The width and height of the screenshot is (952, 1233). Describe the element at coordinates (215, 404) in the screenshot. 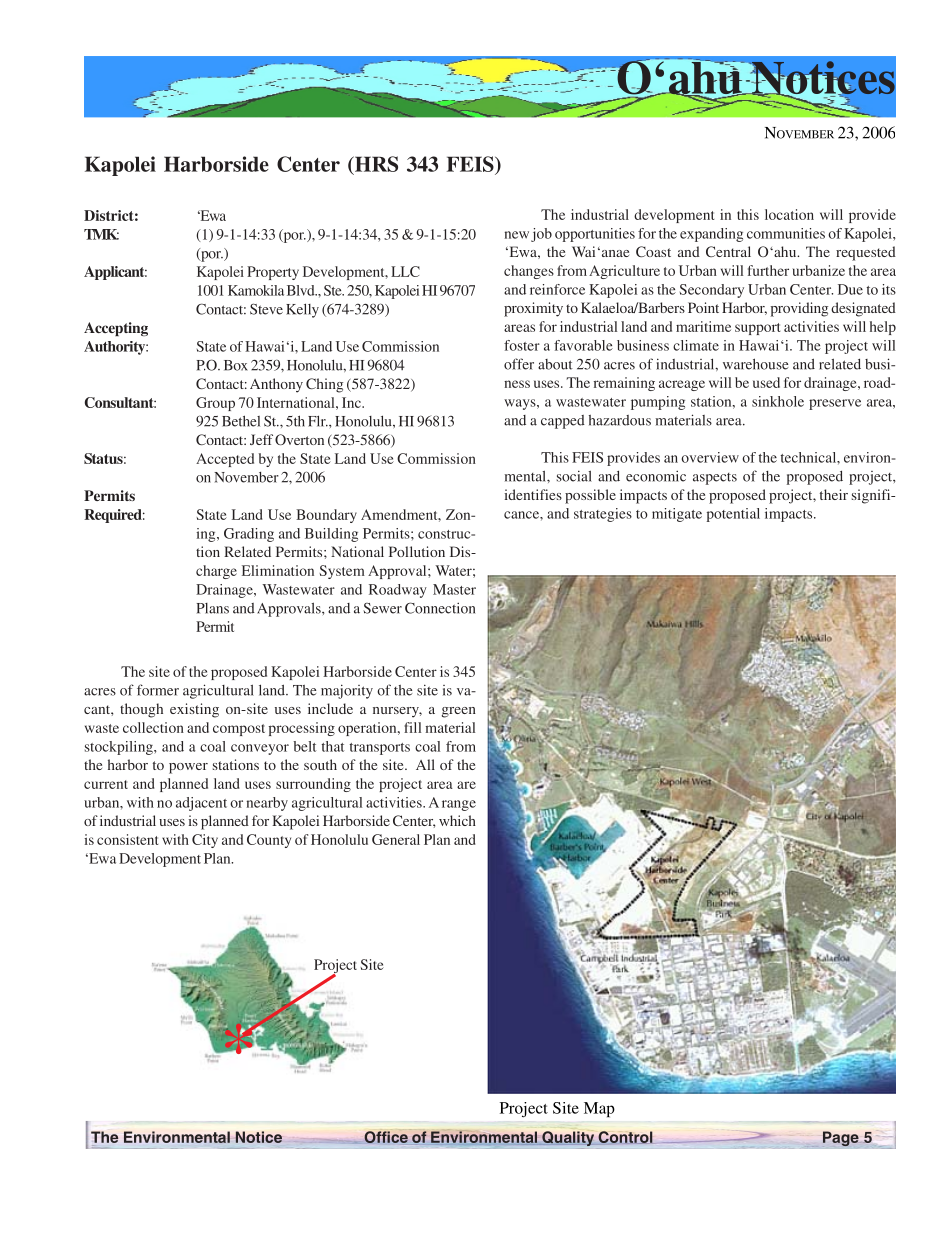

I see `Group` at that location.
